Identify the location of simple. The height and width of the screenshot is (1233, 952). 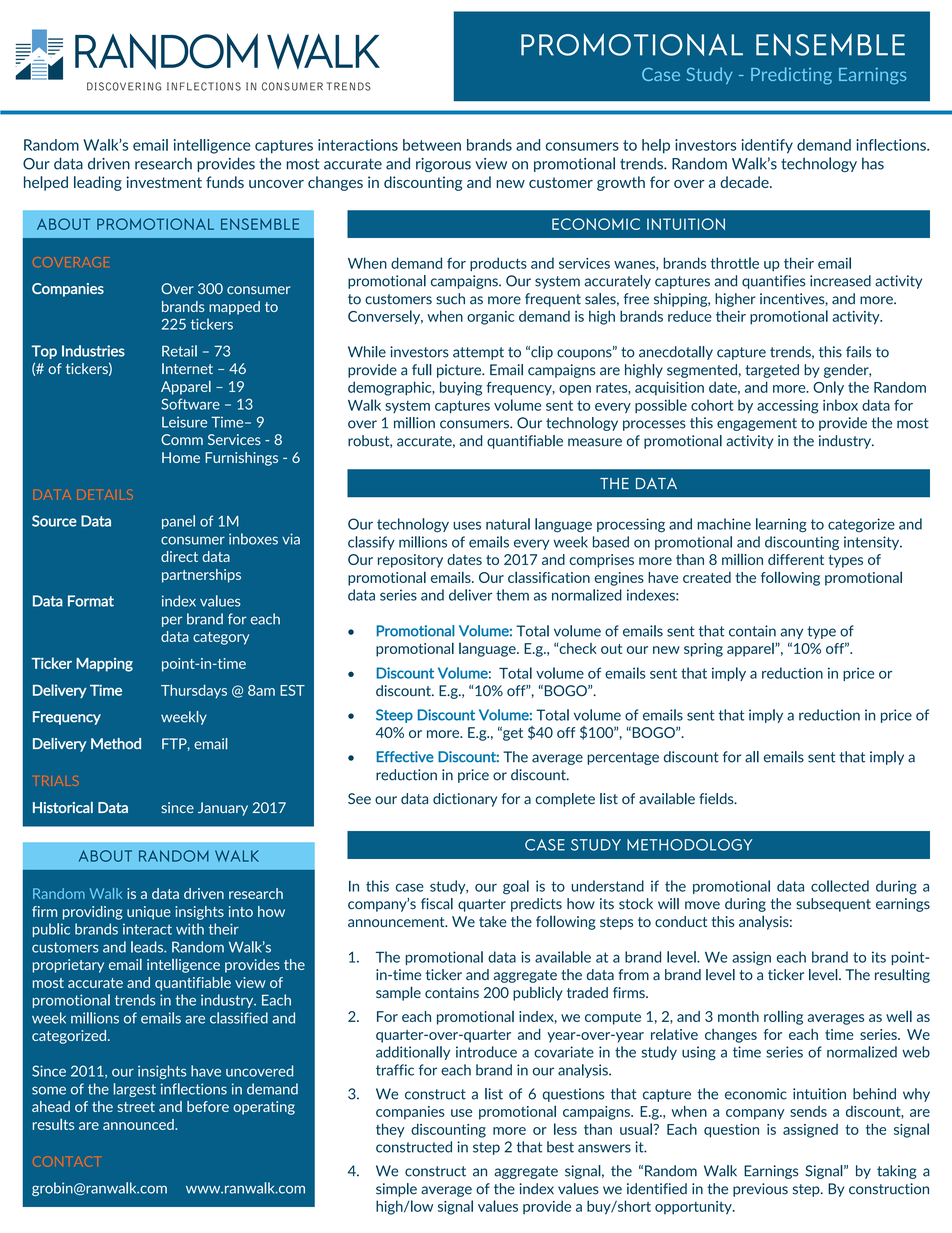
(396, 1190).
